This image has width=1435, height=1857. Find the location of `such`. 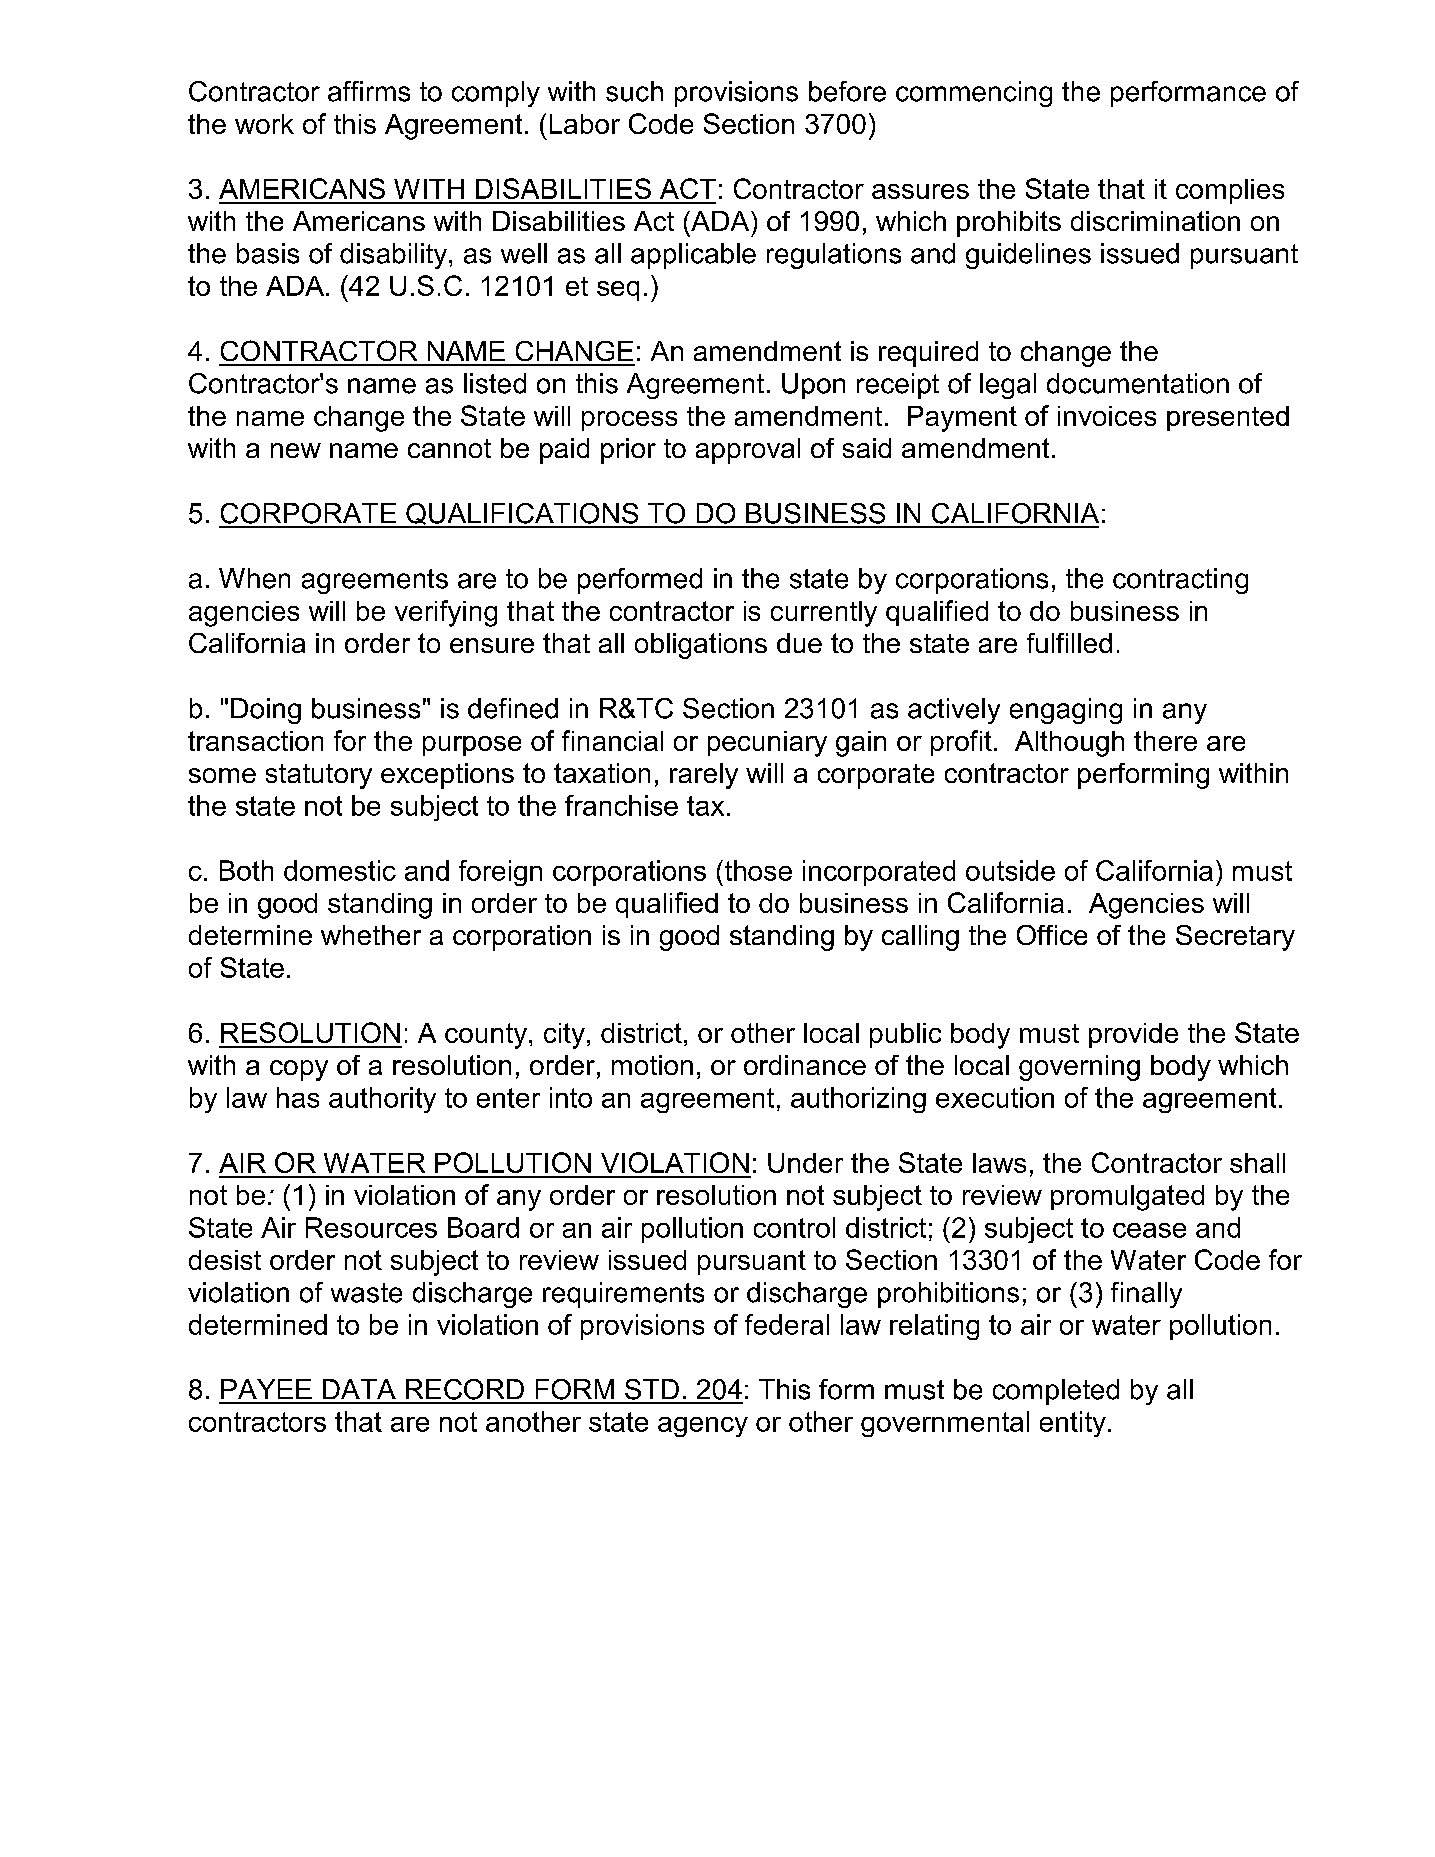

such is located at coordinates (634, 91).
